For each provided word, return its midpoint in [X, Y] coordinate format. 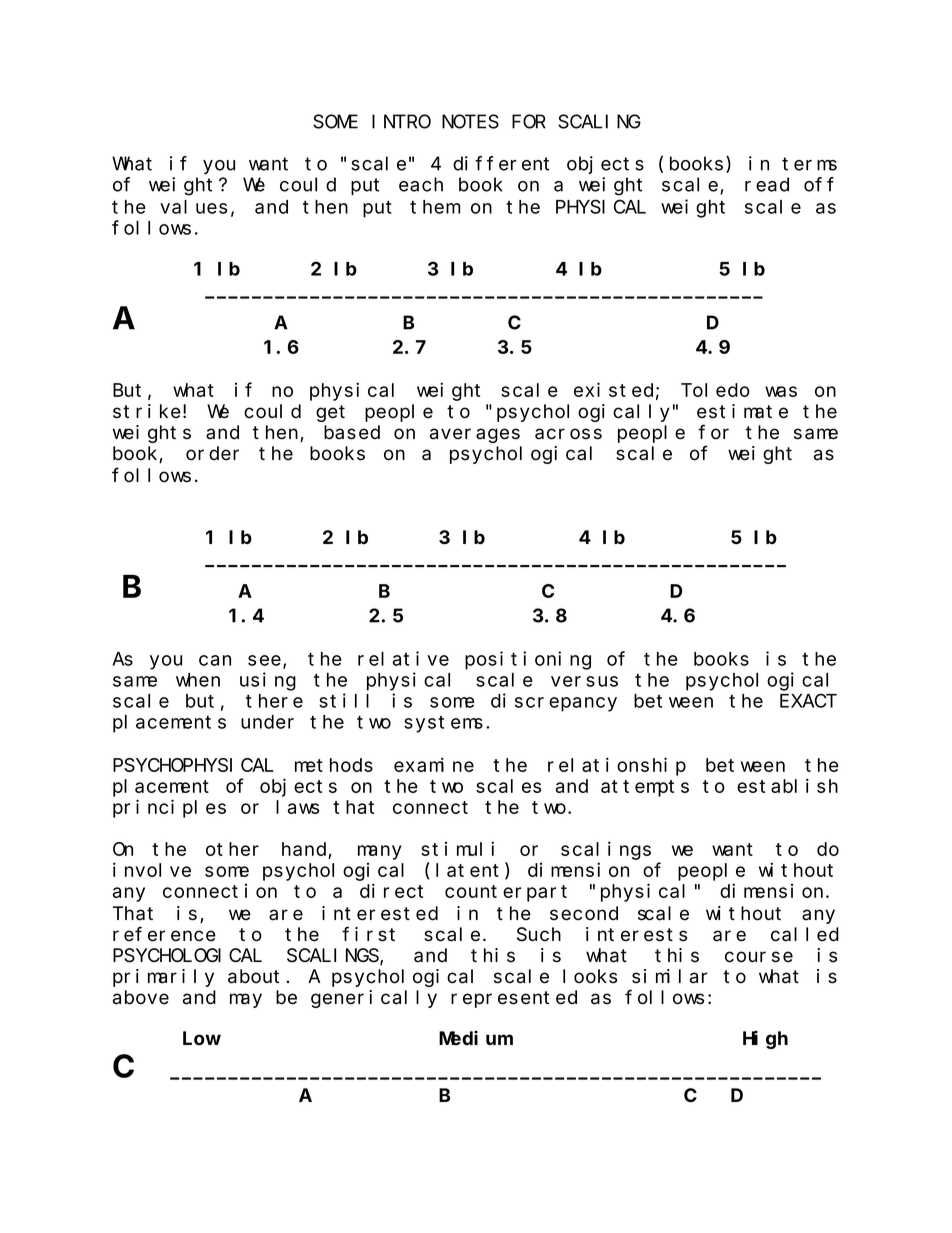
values [193, 207]
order [212, 453]
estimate [742, 411]
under [267, 722]
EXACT [808, 701]
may [246, 1000]
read [767, 184]
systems [443, 724]
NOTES [470, 122]
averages [475, 435]
